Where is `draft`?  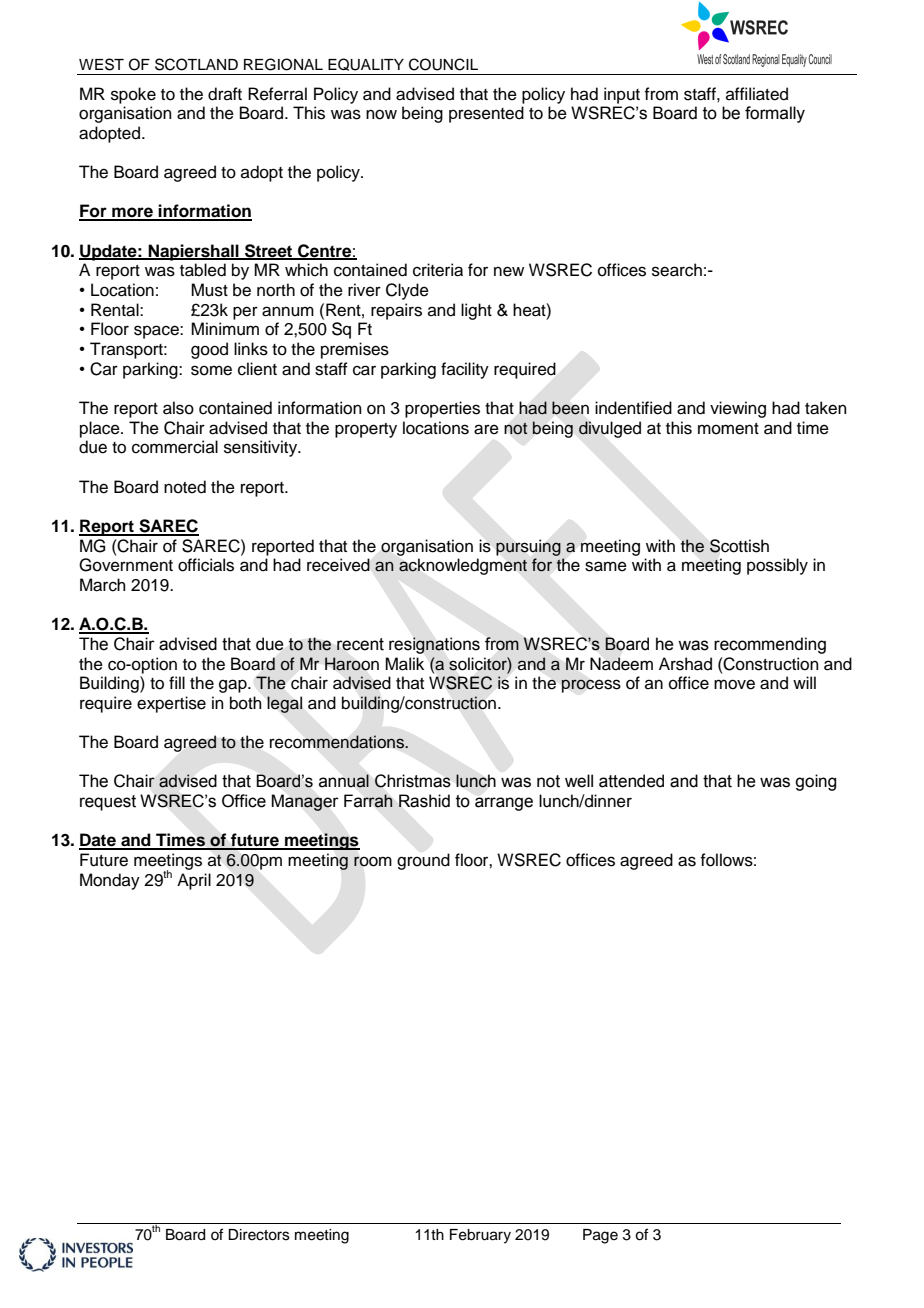 draft is located at coordinates (225, 94).
